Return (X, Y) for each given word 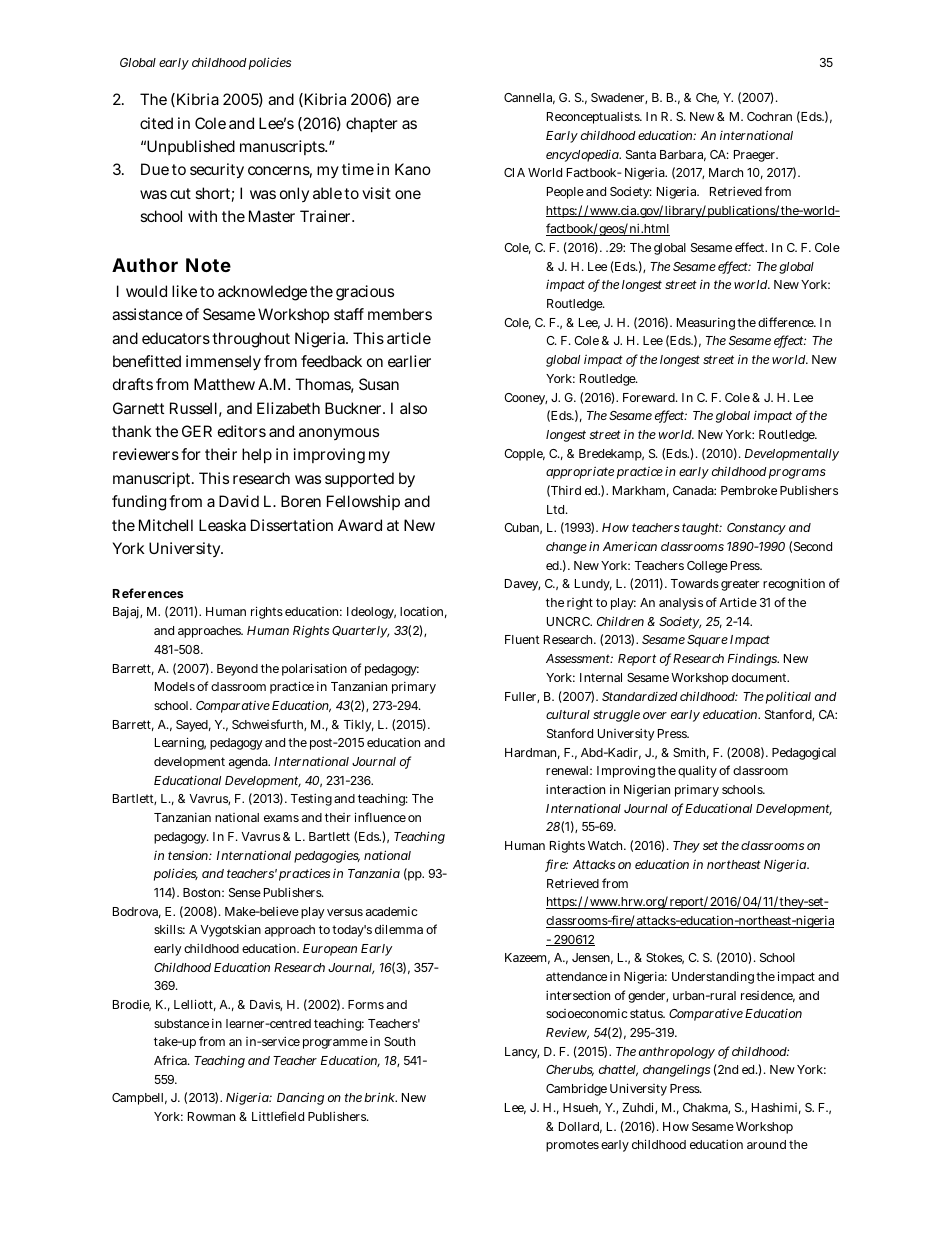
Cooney (525, 399)
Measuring (706, 324)
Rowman (211, 1116)
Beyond (237, 670)
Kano (413, 169)
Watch (607, 845)
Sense (245, 892)
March (726, 172)
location (423, 612)
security (217, 171)
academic (392, 911)
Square (707, 641)
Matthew (224, 384)
